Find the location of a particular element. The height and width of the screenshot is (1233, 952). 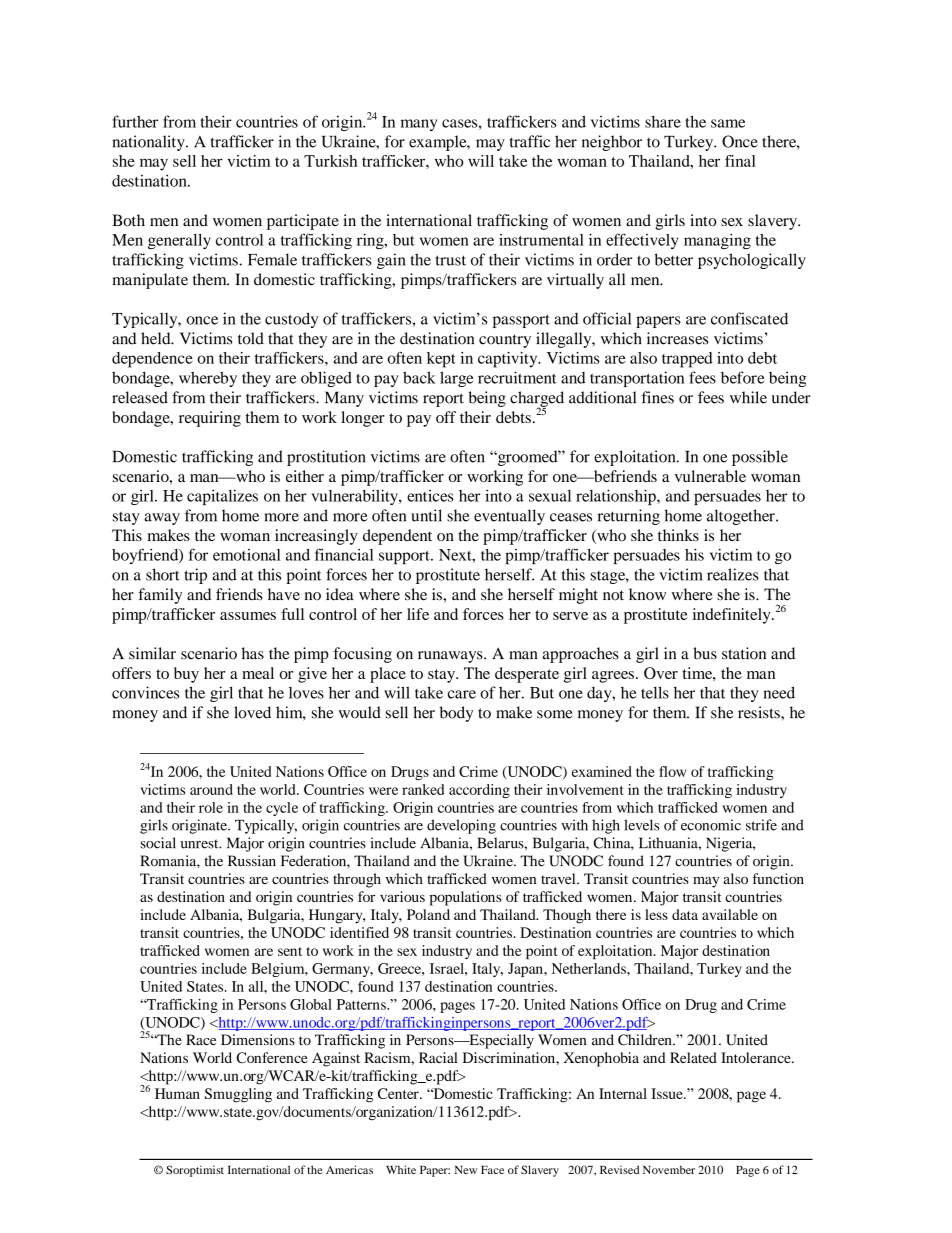

bus is located at coordinates (705, 653).
